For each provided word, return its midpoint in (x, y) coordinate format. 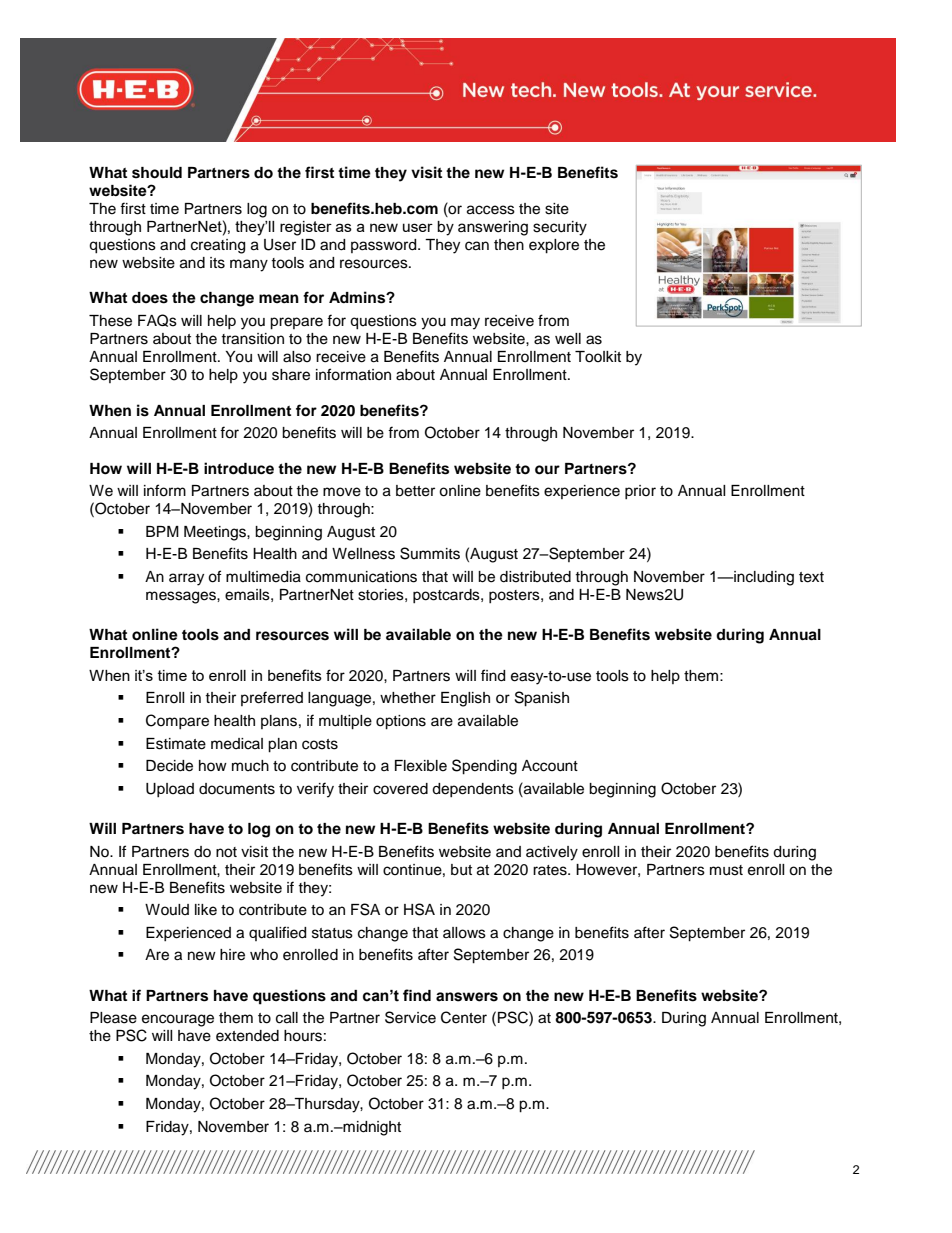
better (415, 491)
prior (640, 492)
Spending (484, 767)
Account (550, 766)
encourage (178, 1020)
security (560, 228)
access (491, 210)
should (157, 173)
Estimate (176, 744)
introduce (239, 468)
